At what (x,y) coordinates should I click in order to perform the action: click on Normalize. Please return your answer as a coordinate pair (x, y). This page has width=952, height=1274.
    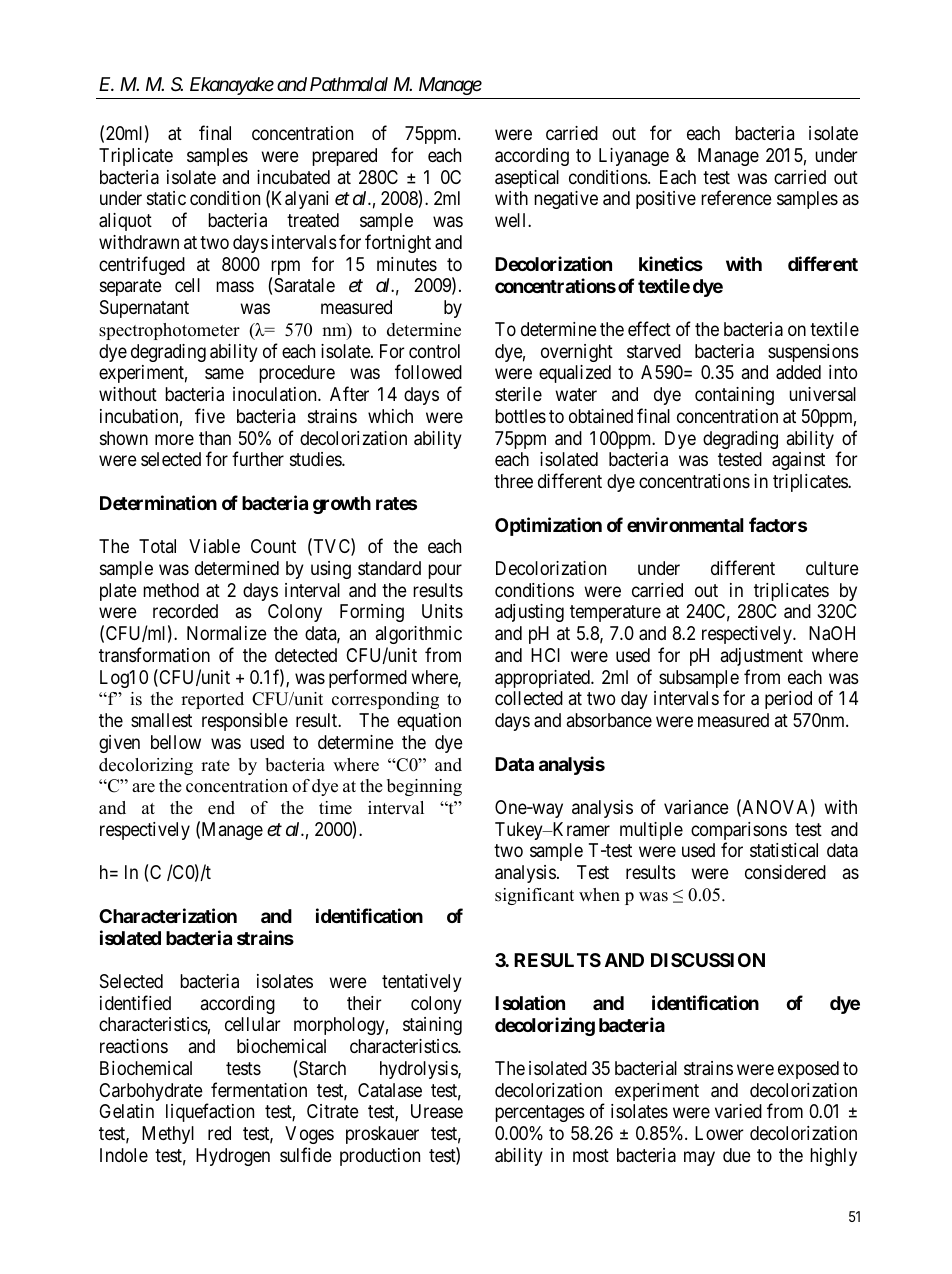
    Looking at the image, I should click on (227, 633).
